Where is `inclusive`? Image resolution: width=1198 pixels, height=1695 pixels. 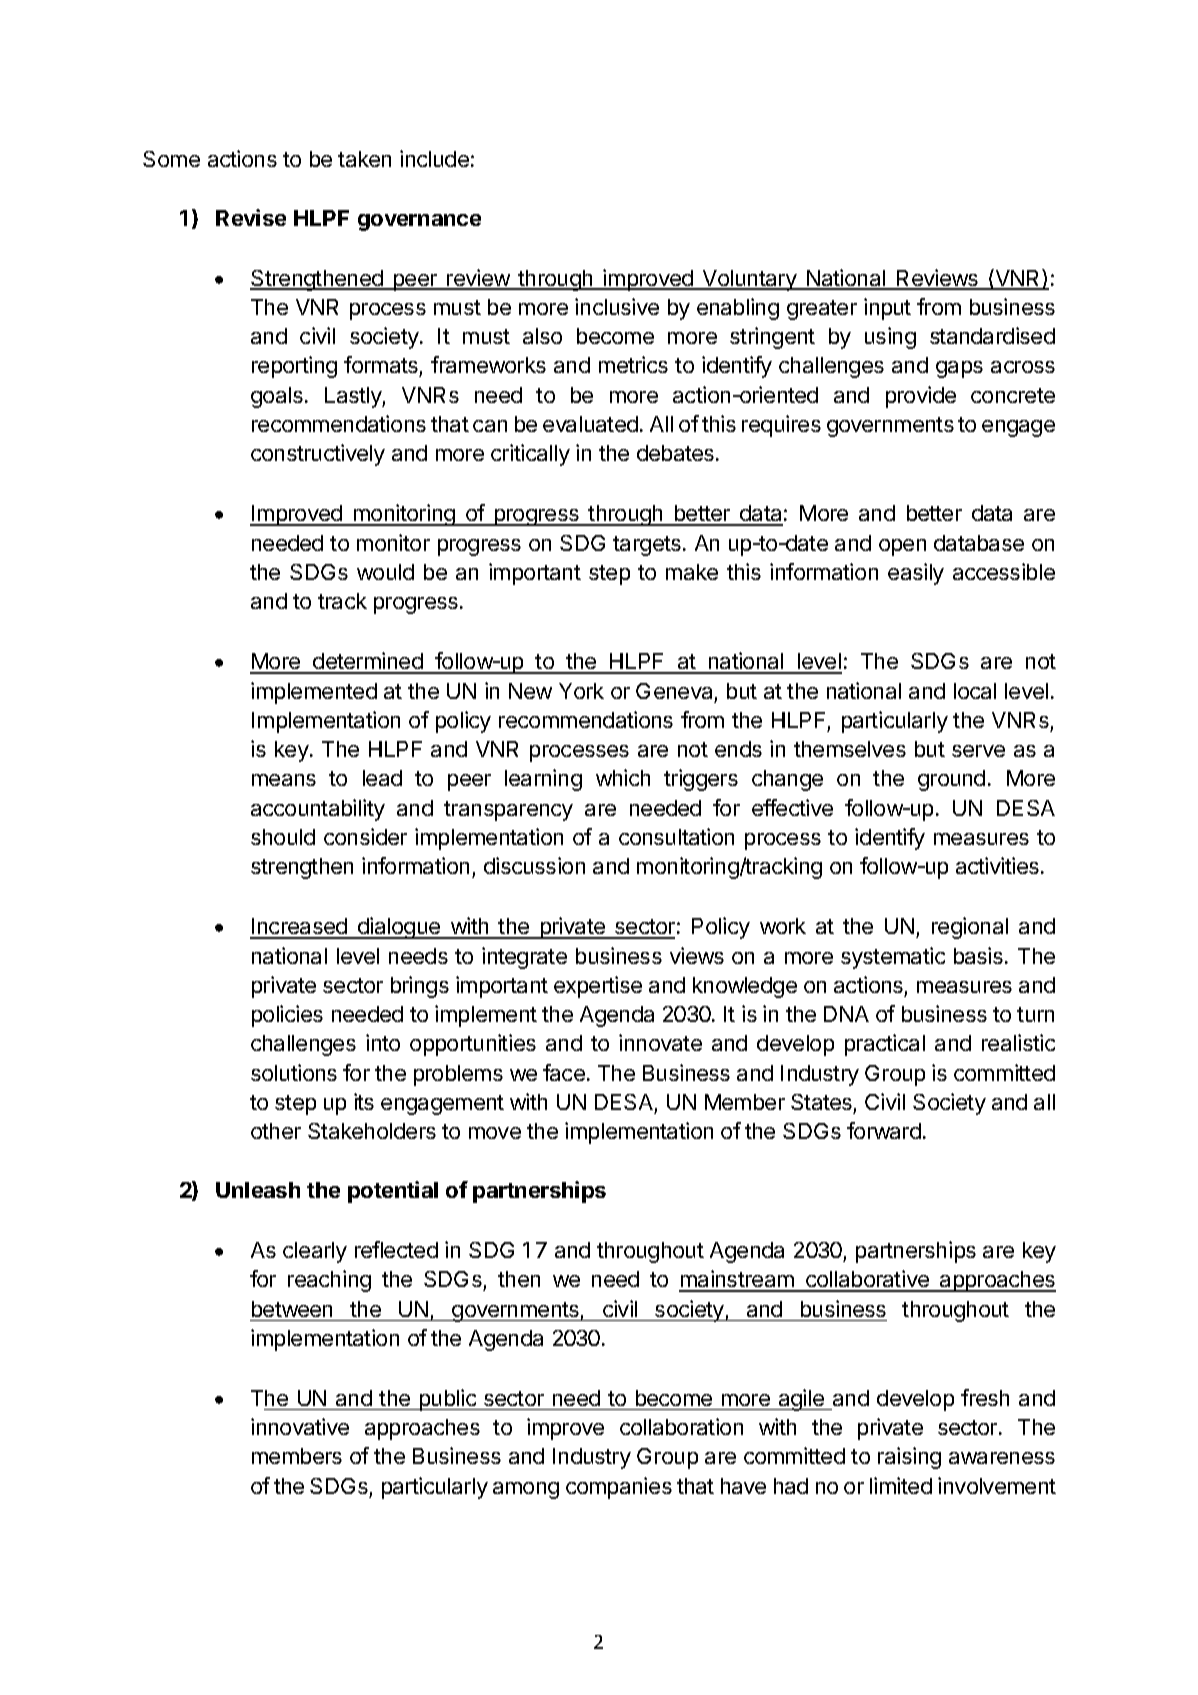
inclusive is located at coordinates (617, 306).
